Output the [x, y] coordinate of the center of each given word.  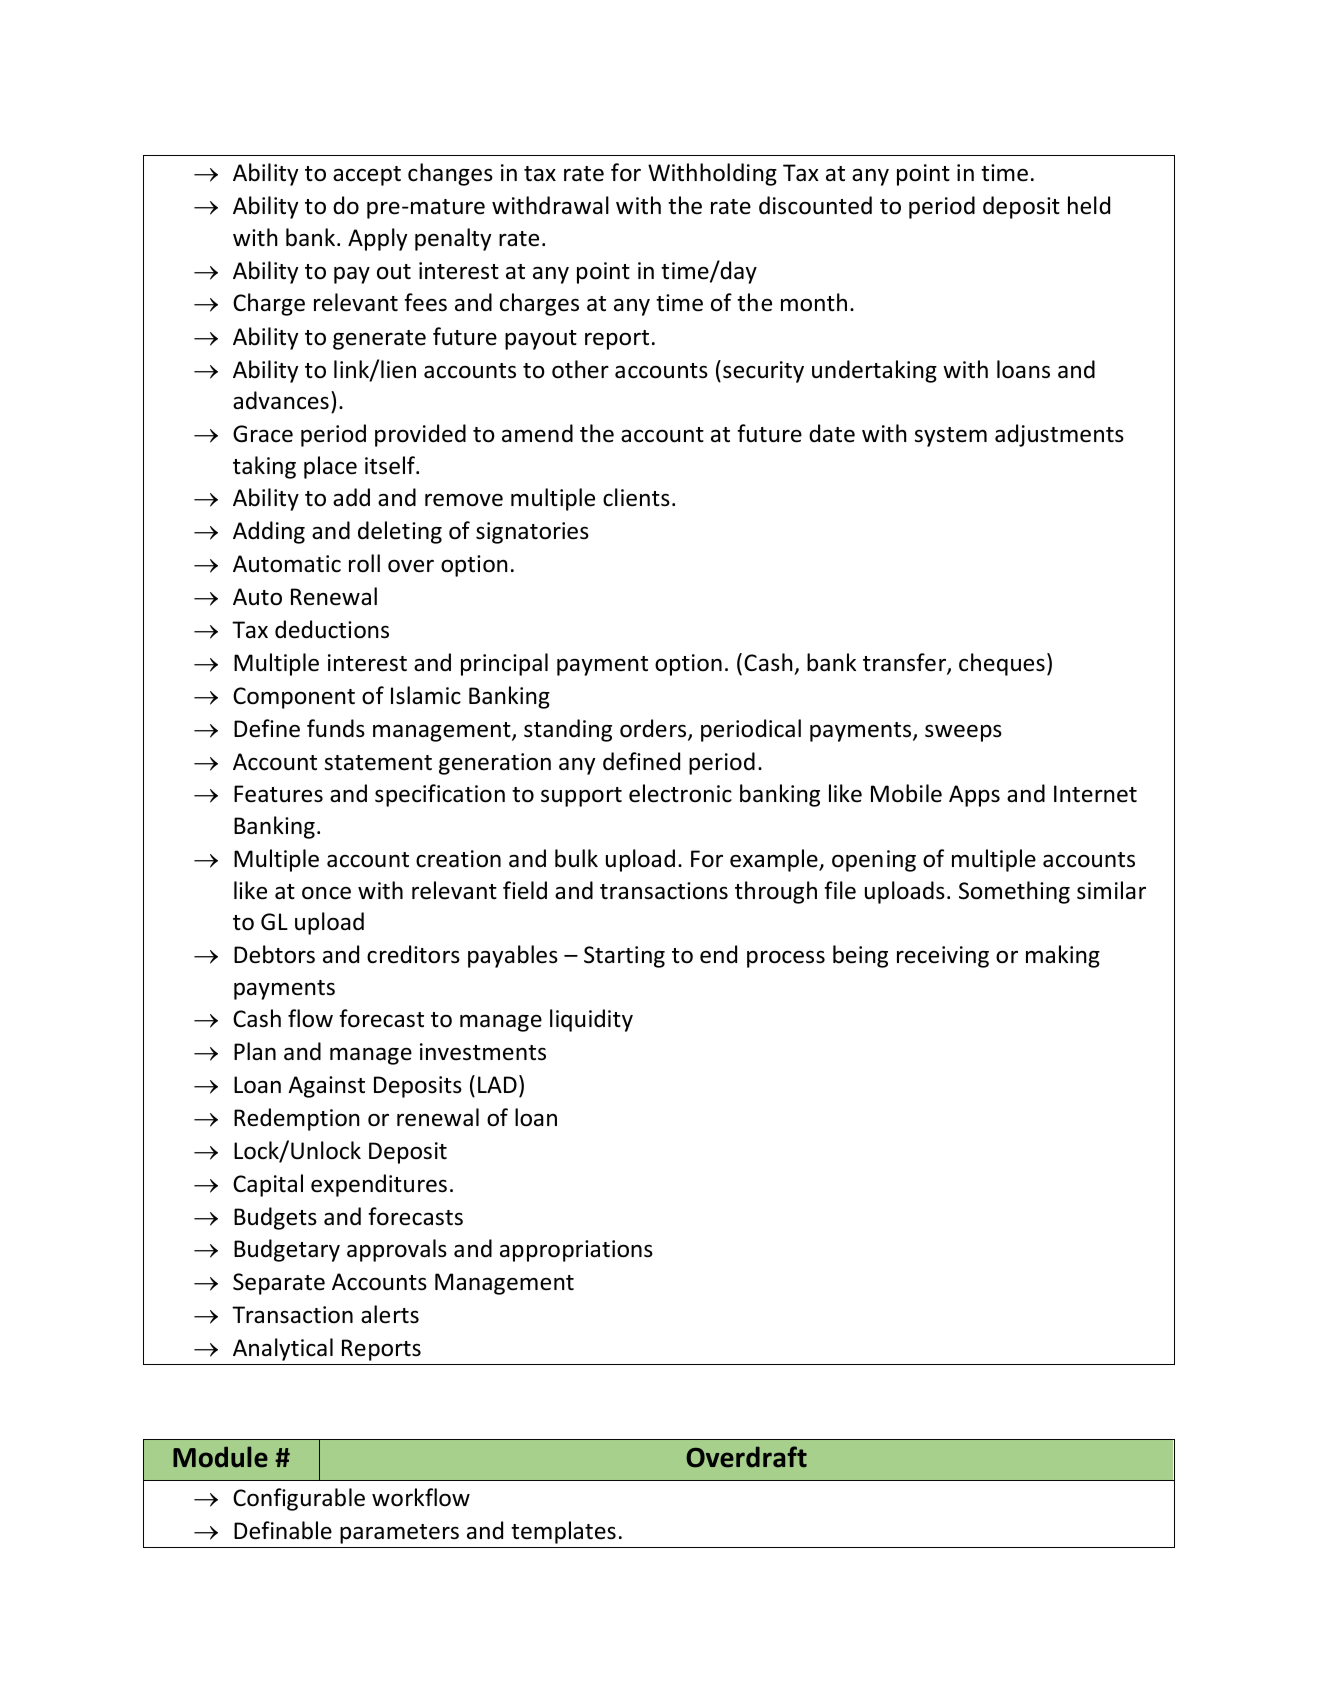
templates [563, 1532]
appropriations [576, 1251]
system [950, 437]
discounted [815, 205]
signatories [532, 533]
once [326, 893]
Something [1014, 892]
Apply [377, 239]
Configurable [299, 1499]
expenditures [379, 1185]
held [1089, 205]
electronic [680, 793]
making [1063, 956]
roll [364, 563]
